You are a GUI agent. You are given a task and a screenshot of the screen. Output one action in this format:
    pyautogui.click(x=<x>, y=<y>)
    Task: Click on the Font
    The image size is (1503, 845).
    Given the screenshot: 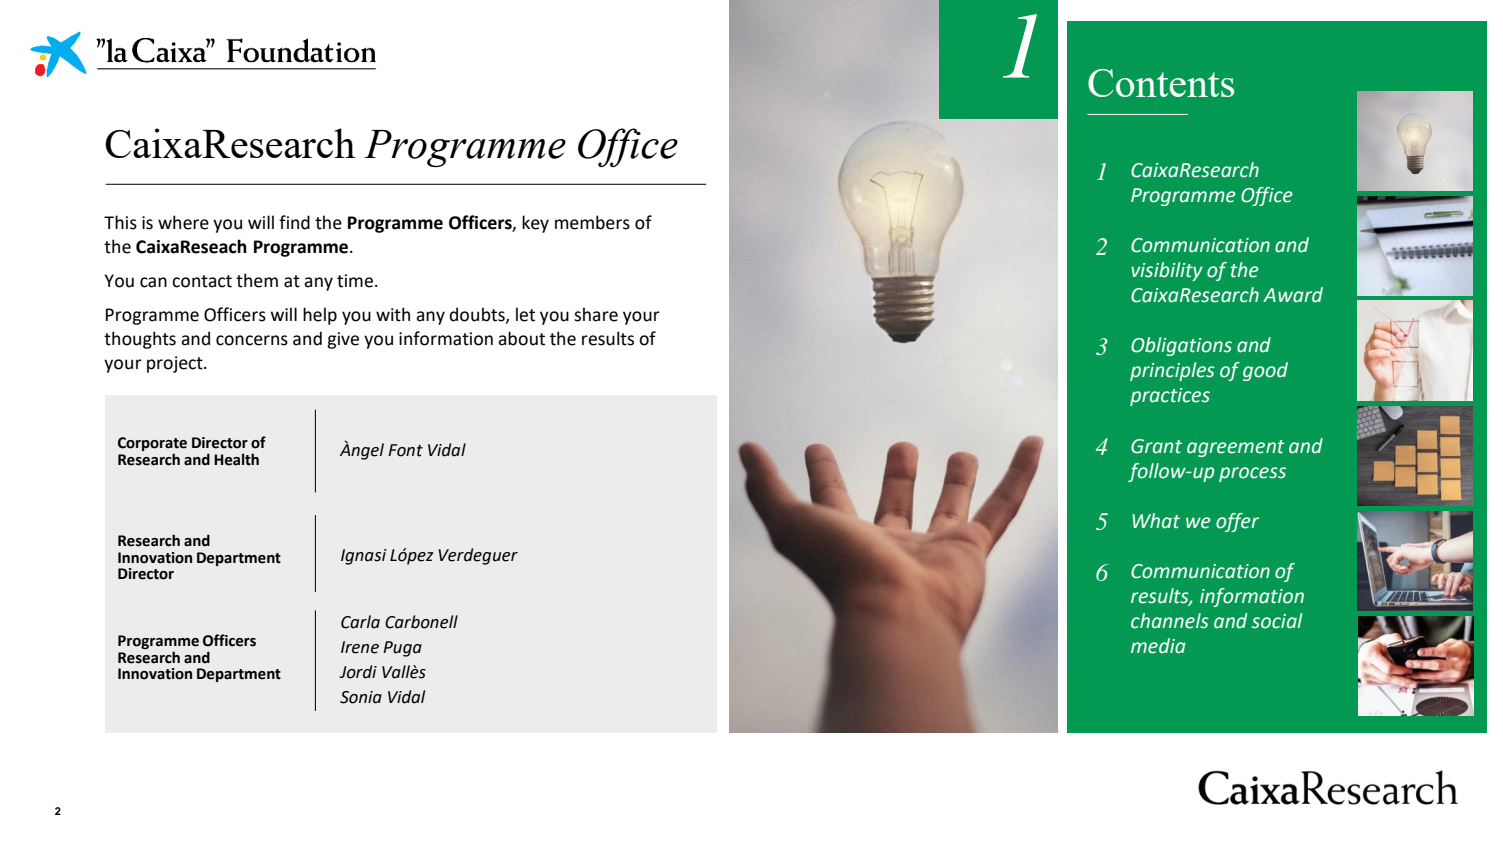 What is the action you would take?
    pyautogui.click(x=405, y=450)
